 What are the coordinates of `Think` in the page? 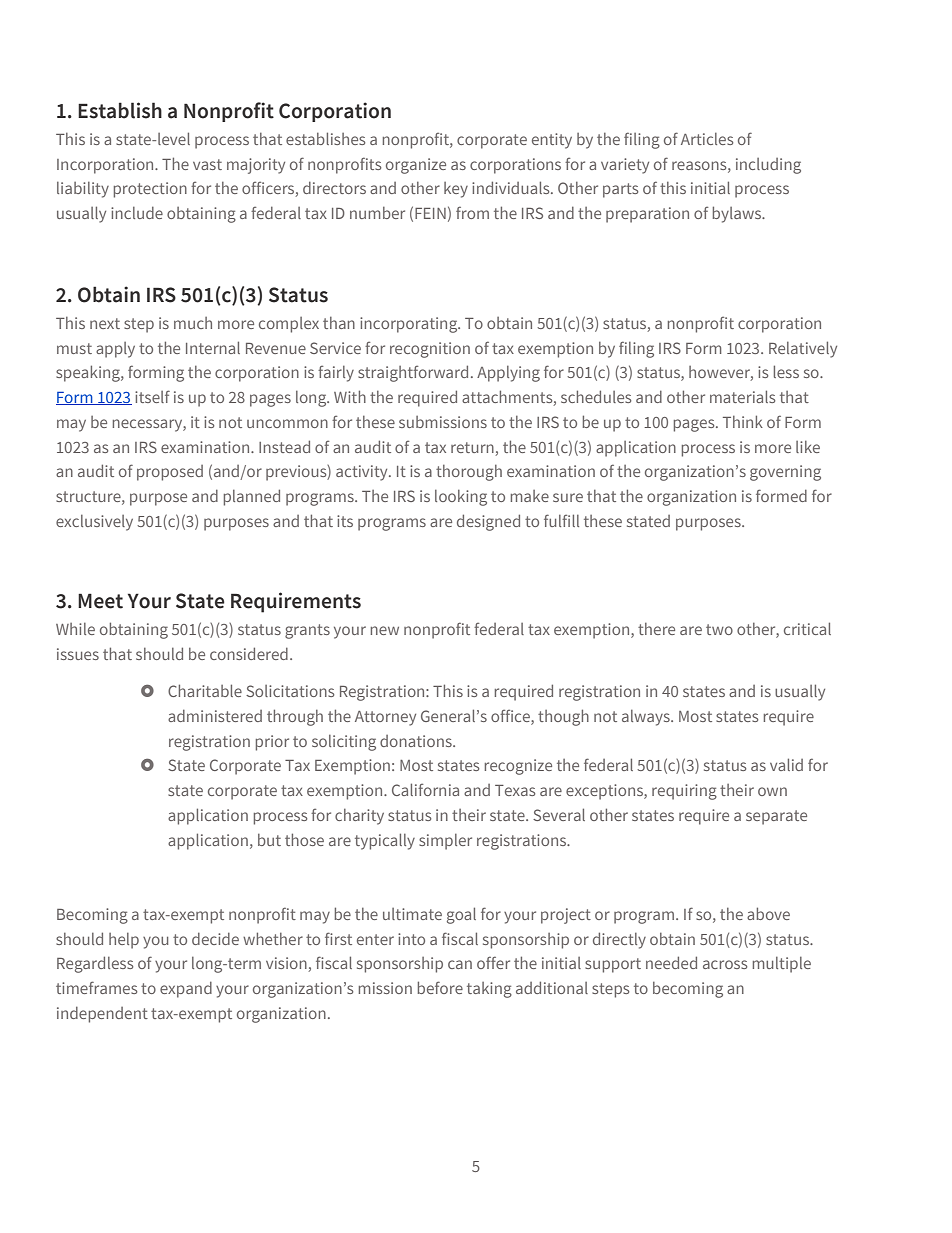 It's located at (743, 421).
